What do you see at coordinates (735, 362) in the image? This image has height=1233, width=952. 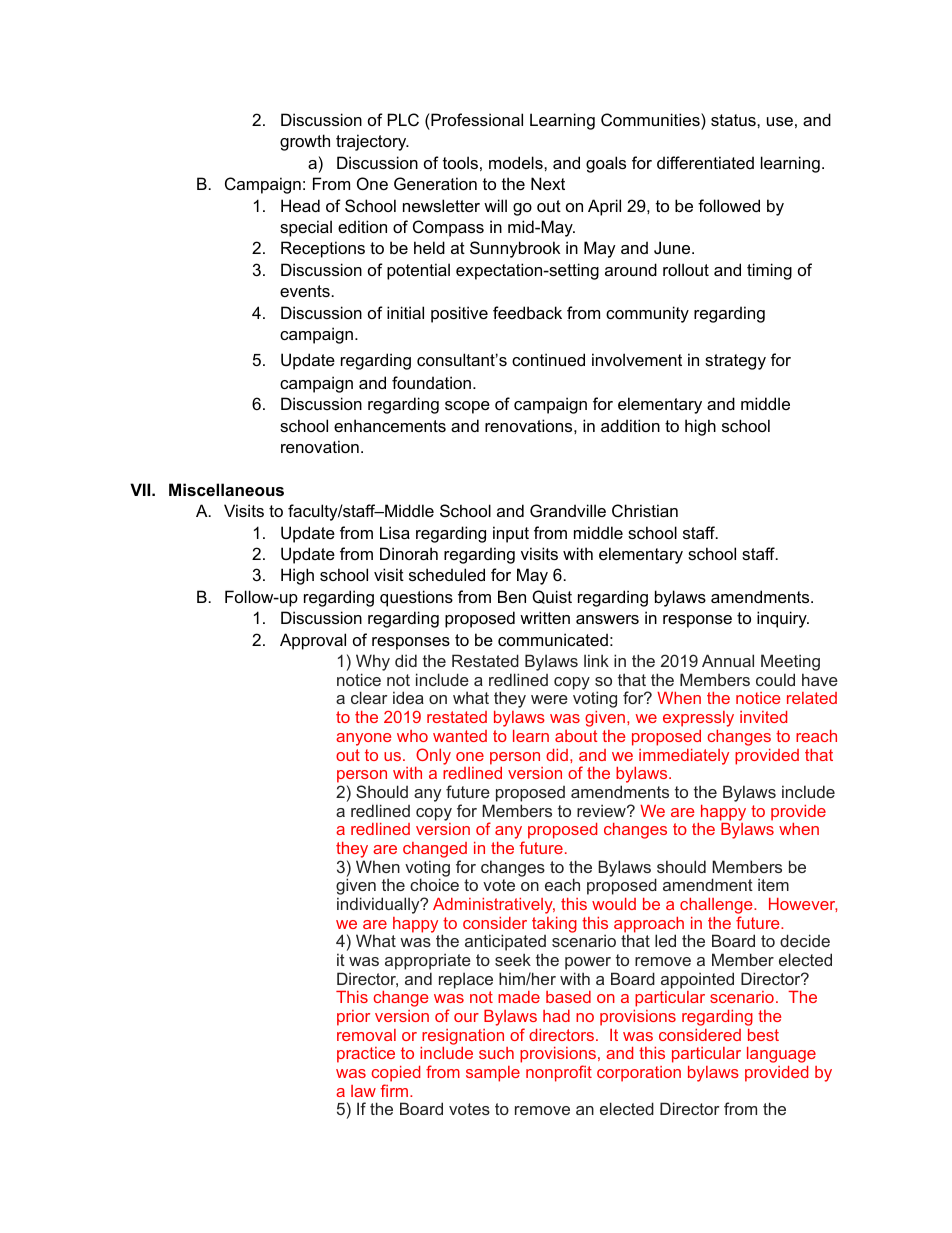 I see `strategy` at bounding box center [735, 362].
